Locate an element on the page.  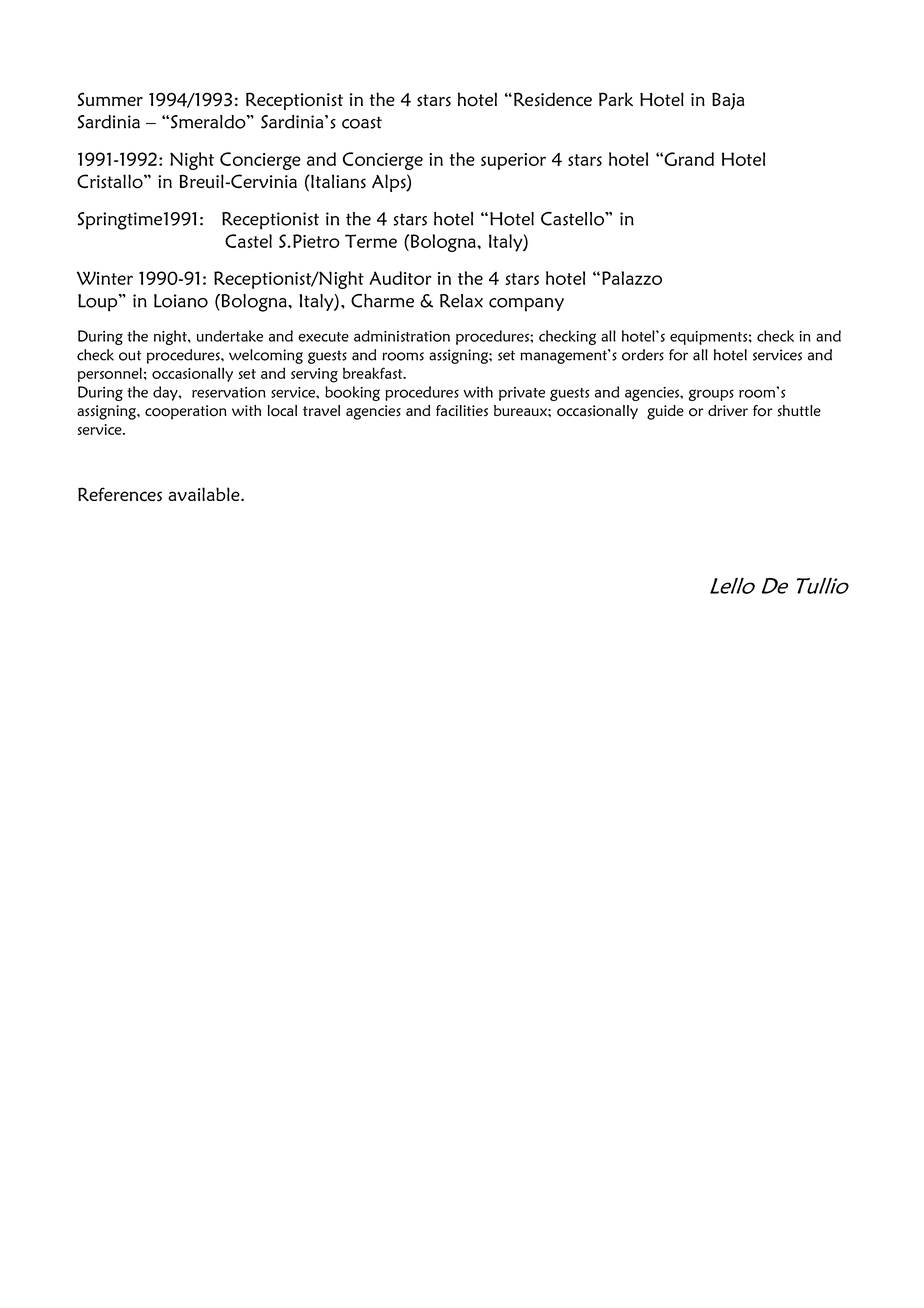
orders is located at coordinates (643, 355).
